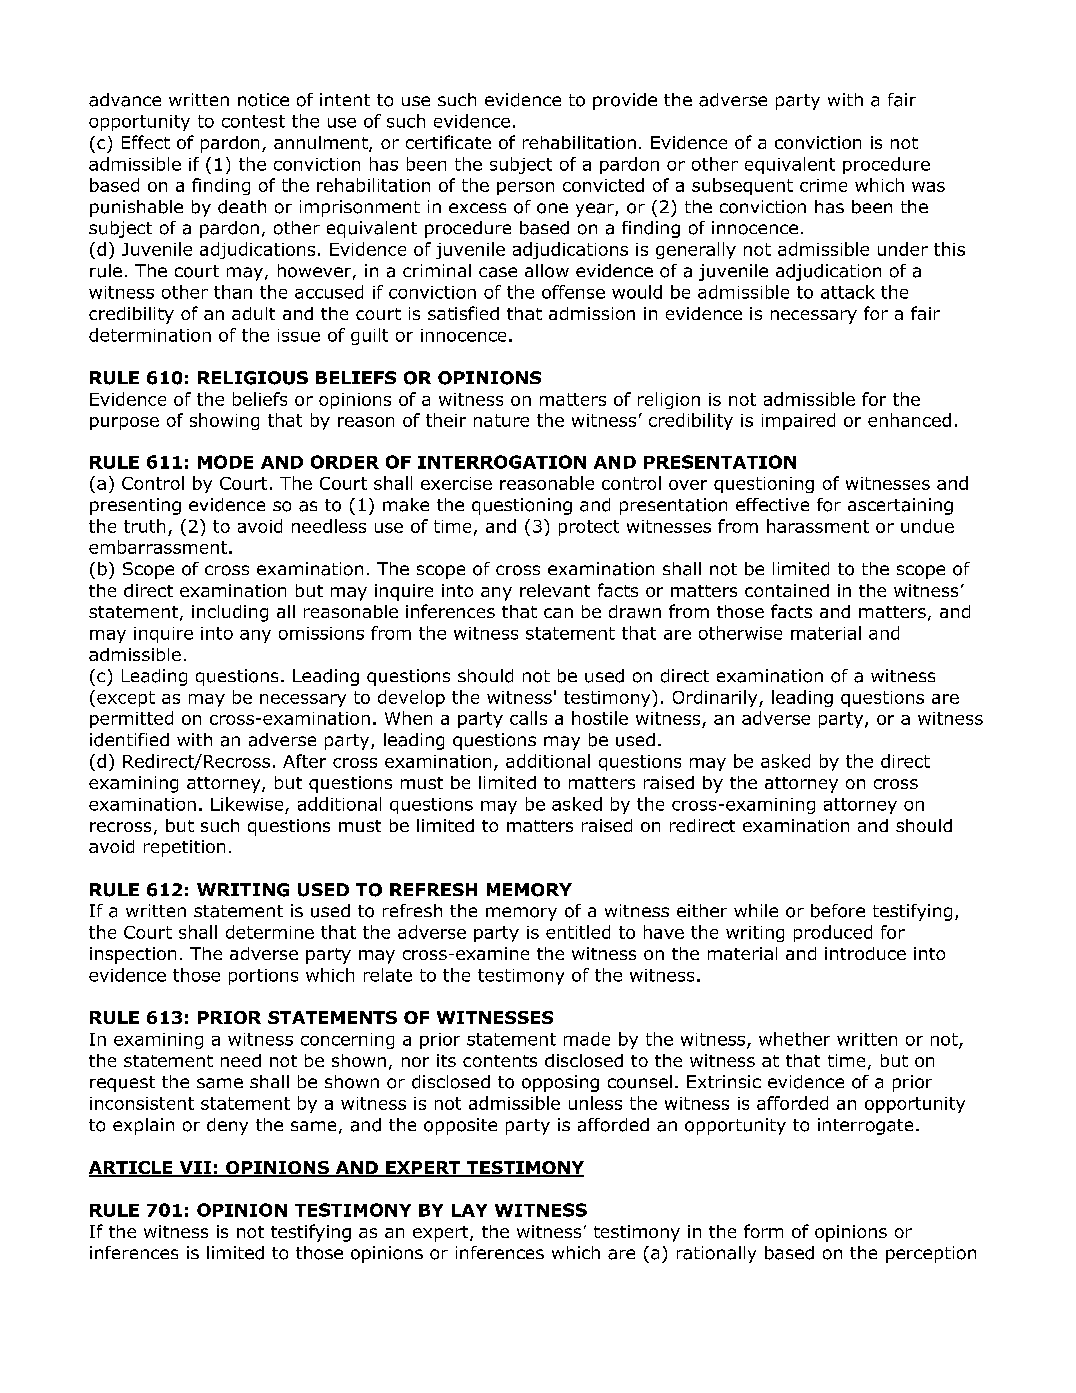 This document has height=1393, width=1076. I want to click on crime, so click(823, 185).
